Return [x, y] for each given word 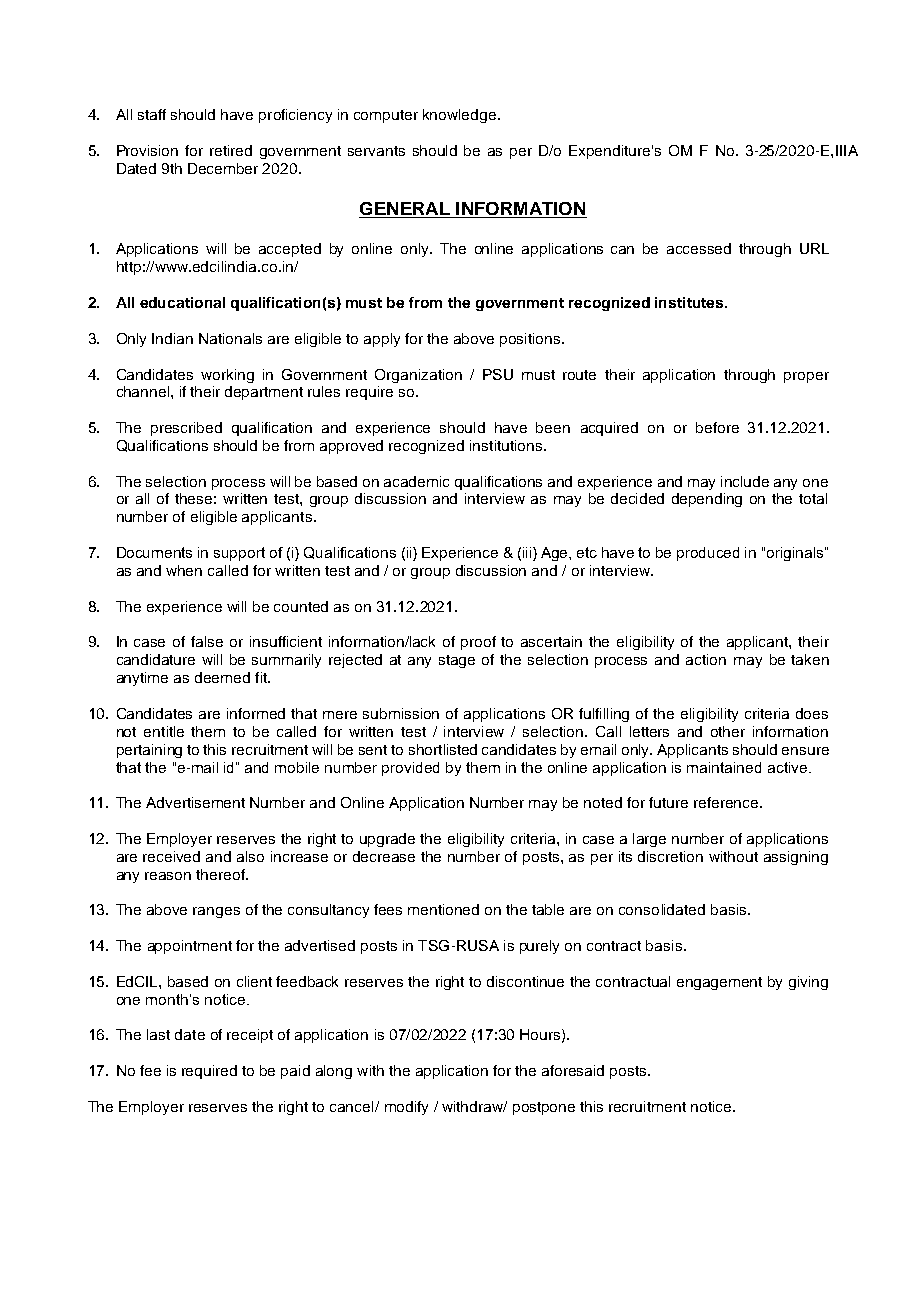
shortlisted [443, 749]
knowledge [461, 116]
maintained [724, 767]
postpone [544, 1108]
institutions [507, 445]
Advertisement [195, 802]
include [745, 481]
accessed [699, 248]
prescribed [186, 429]
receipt [250, 1036]
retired [231, 150]
